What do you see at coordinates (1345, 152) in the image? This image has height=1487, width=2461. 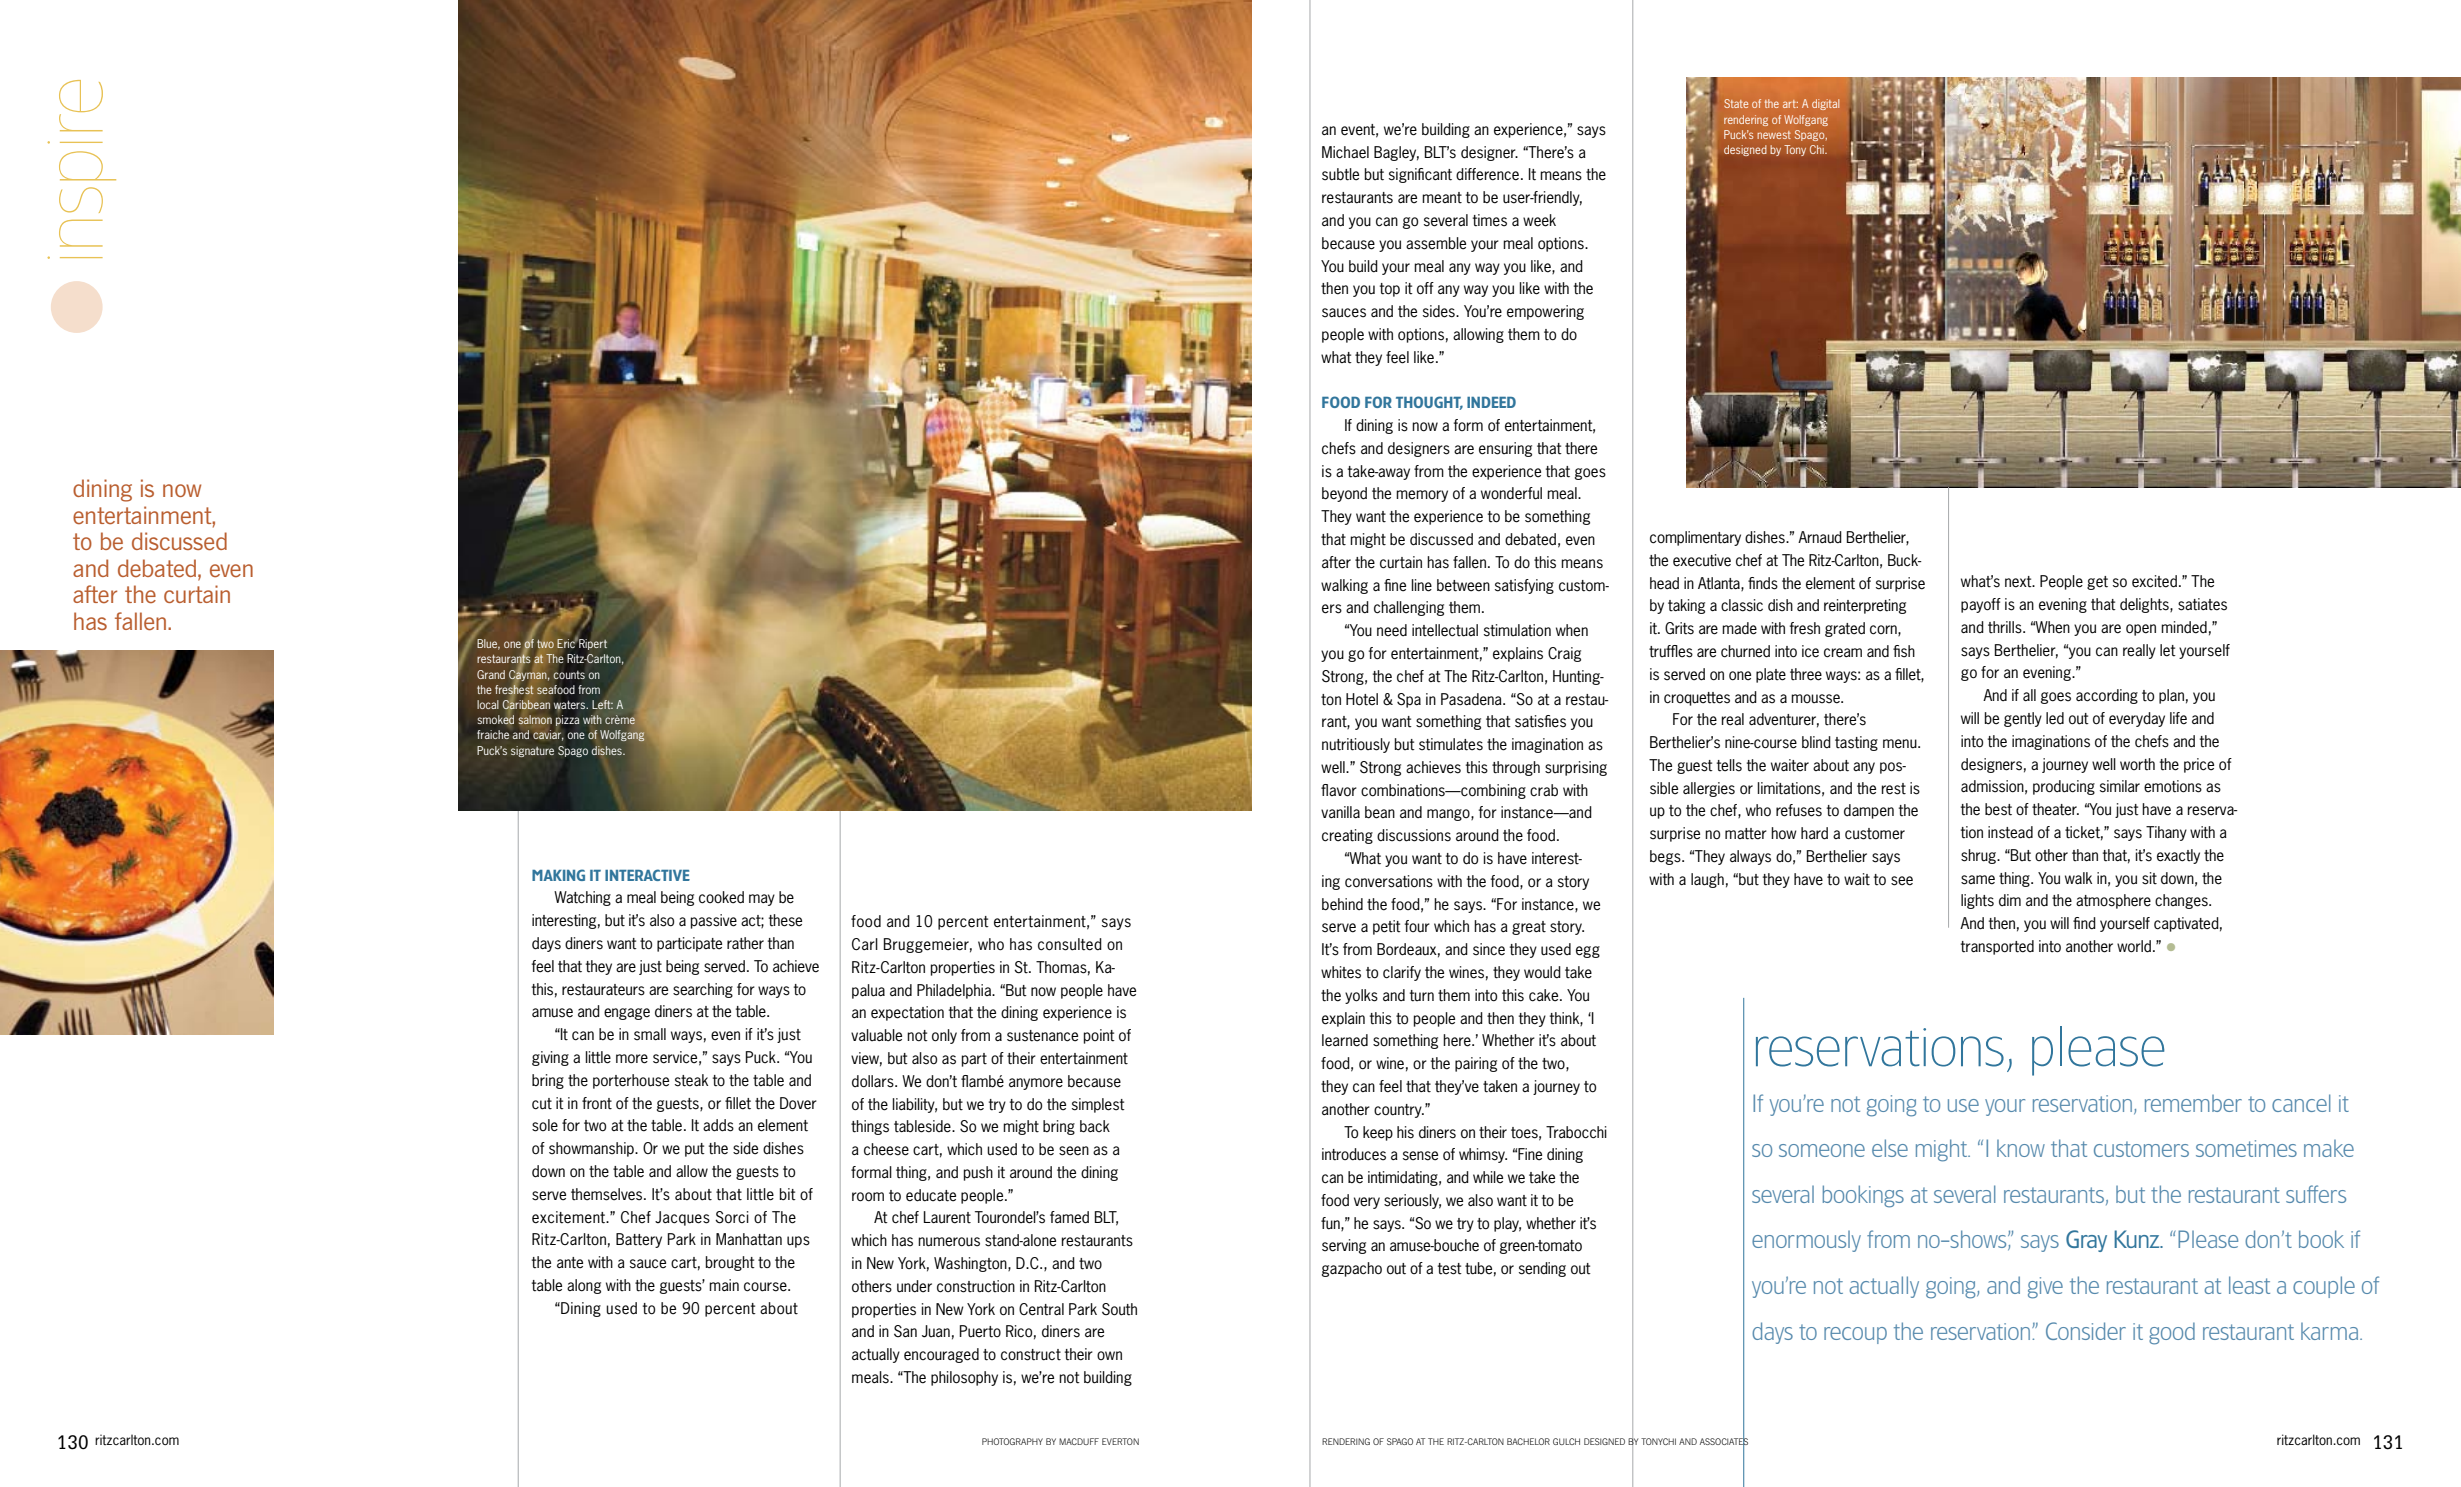 I see `Michael` at bounding box center [1345, 152].
